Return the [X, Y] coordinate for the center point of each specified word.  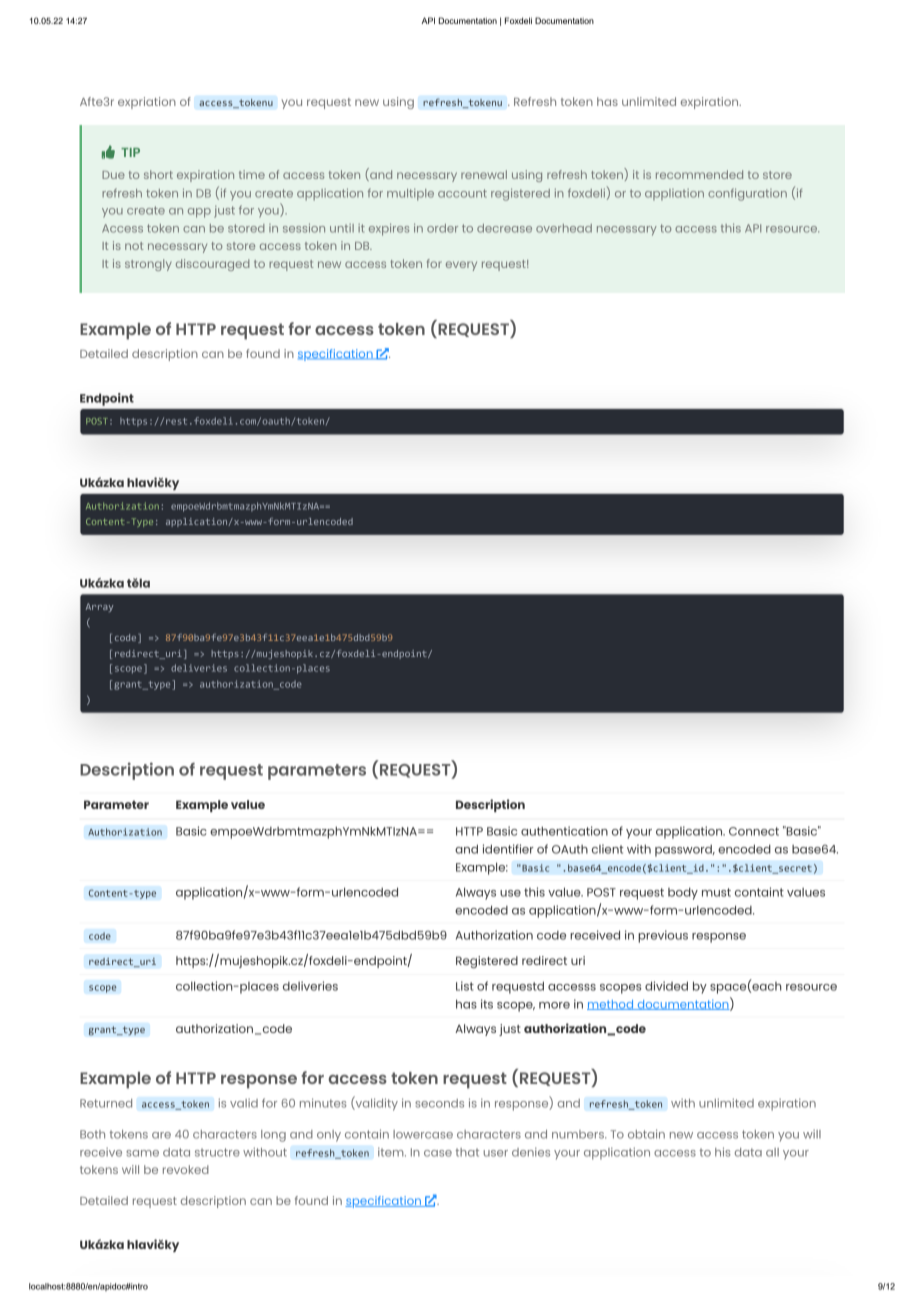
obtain [646, 1134]
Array [99, 607]
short [158, 174]
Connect [754, 831]
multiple [410, 195]
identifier [508, 849]
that [467, 1152]
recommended [699, 174]
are [161, 1135]
